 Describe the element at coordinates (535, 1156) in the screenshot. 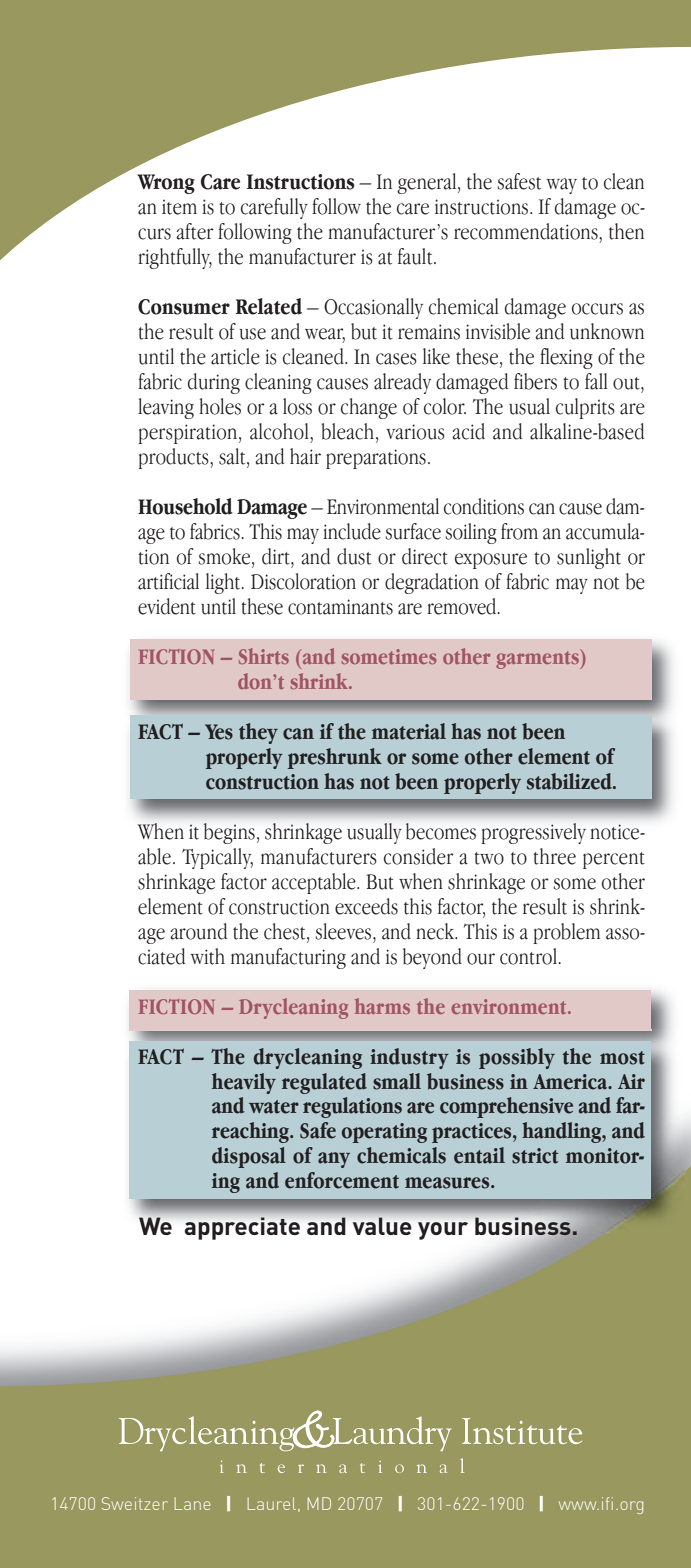

I see `strict` at that location.
